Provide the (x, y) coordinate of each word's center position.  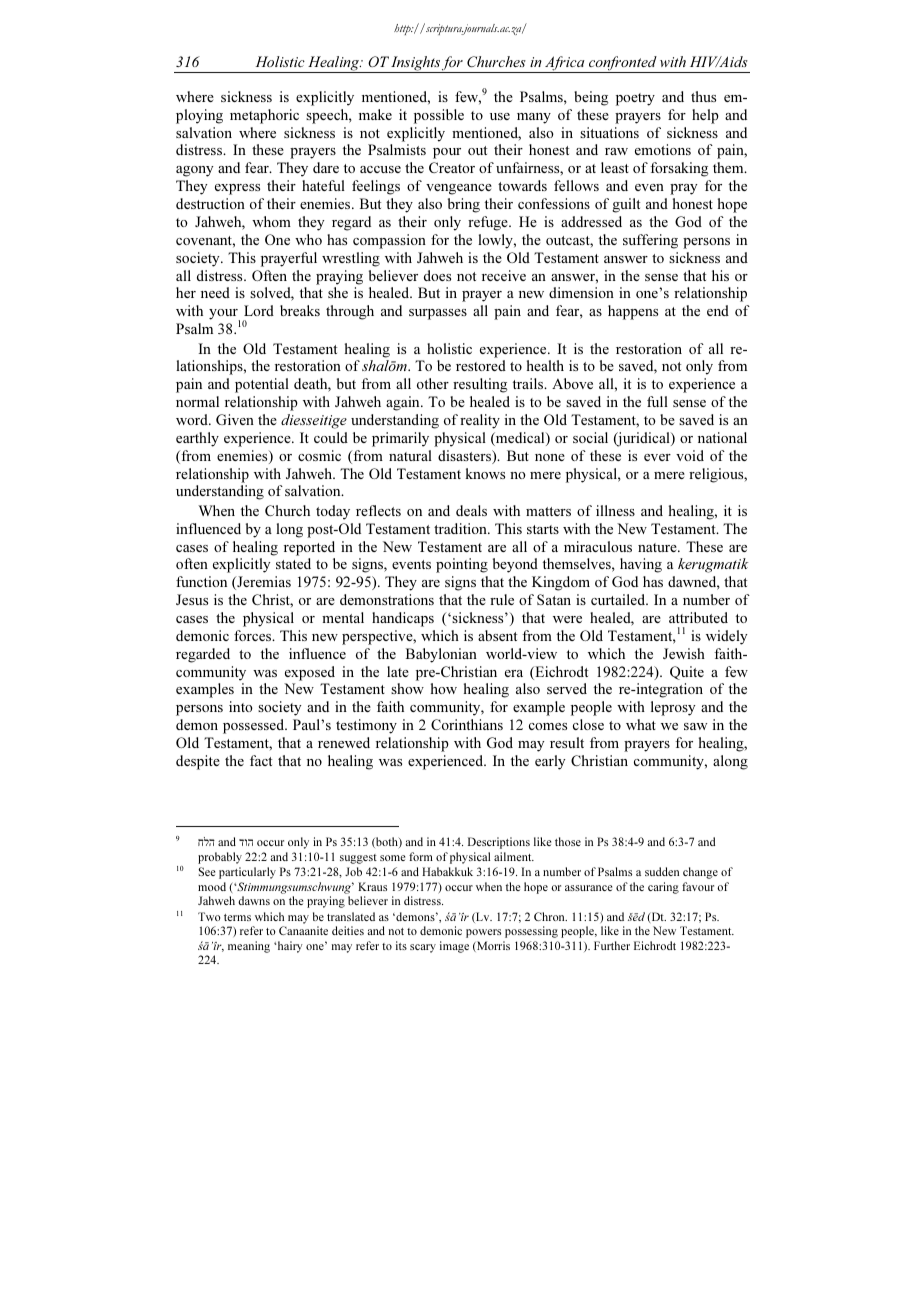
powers (483, 933)
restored (481, 365)
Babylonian (441, 655)
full (657, 401)
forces (254, 635)
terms (237, 917)
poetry (635, 99)
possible (439, 116)
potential (262, 385)
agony (195, 171)
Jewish (684, 653)
